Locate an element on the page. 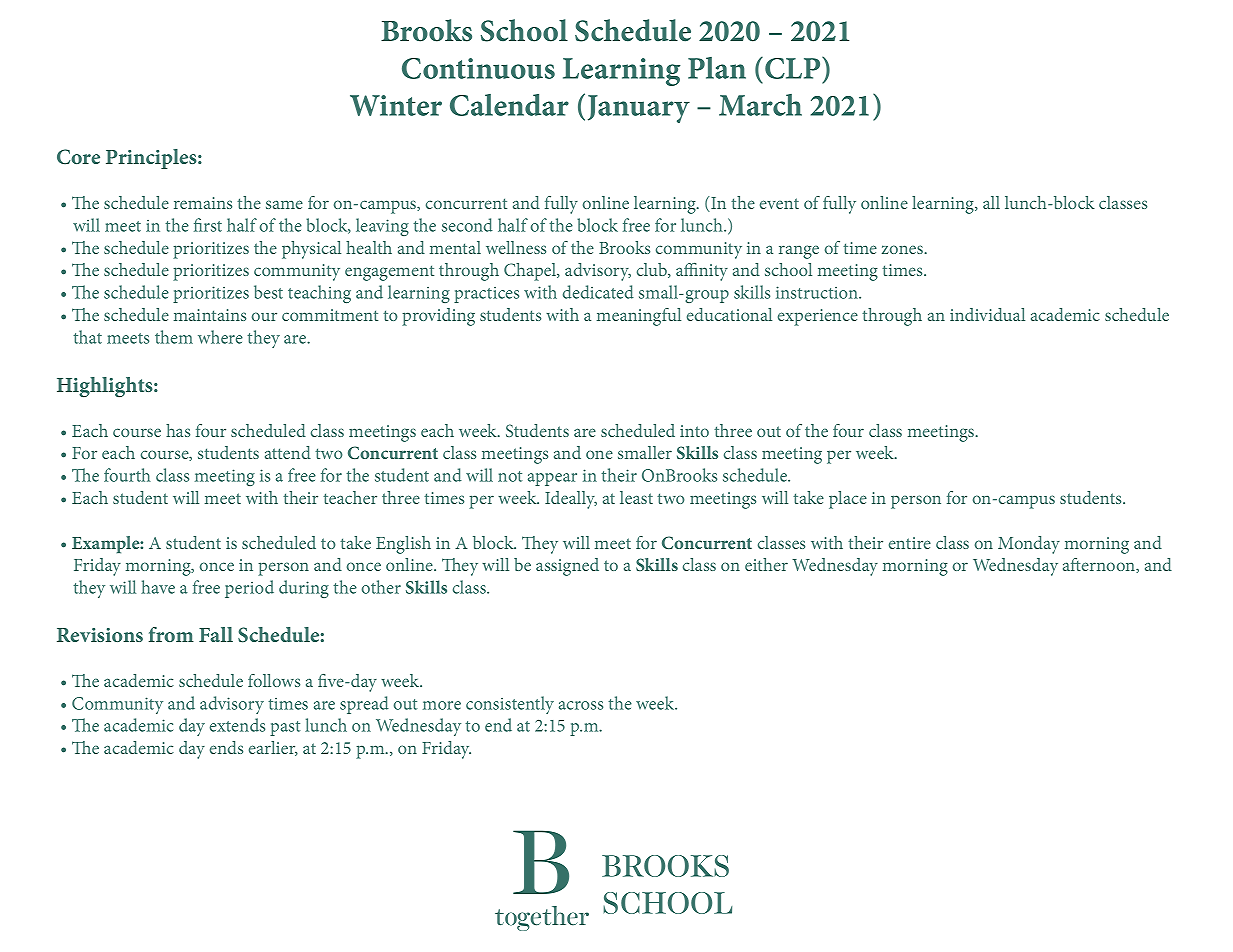  Ideally is located at coordinates (571, 500).
